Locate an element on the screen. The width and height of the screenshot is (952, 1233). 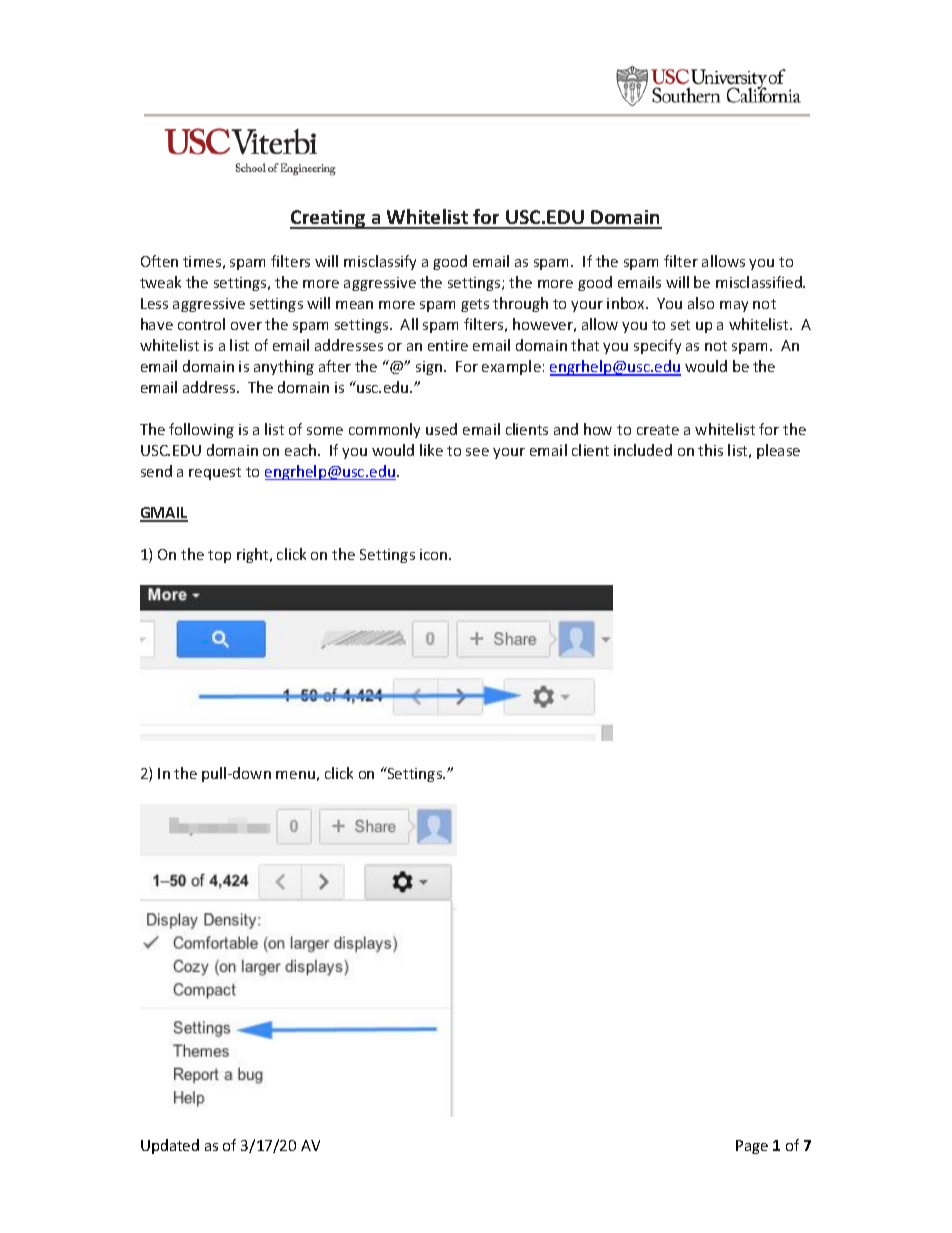
gets is located at coordinates (475, 305).
